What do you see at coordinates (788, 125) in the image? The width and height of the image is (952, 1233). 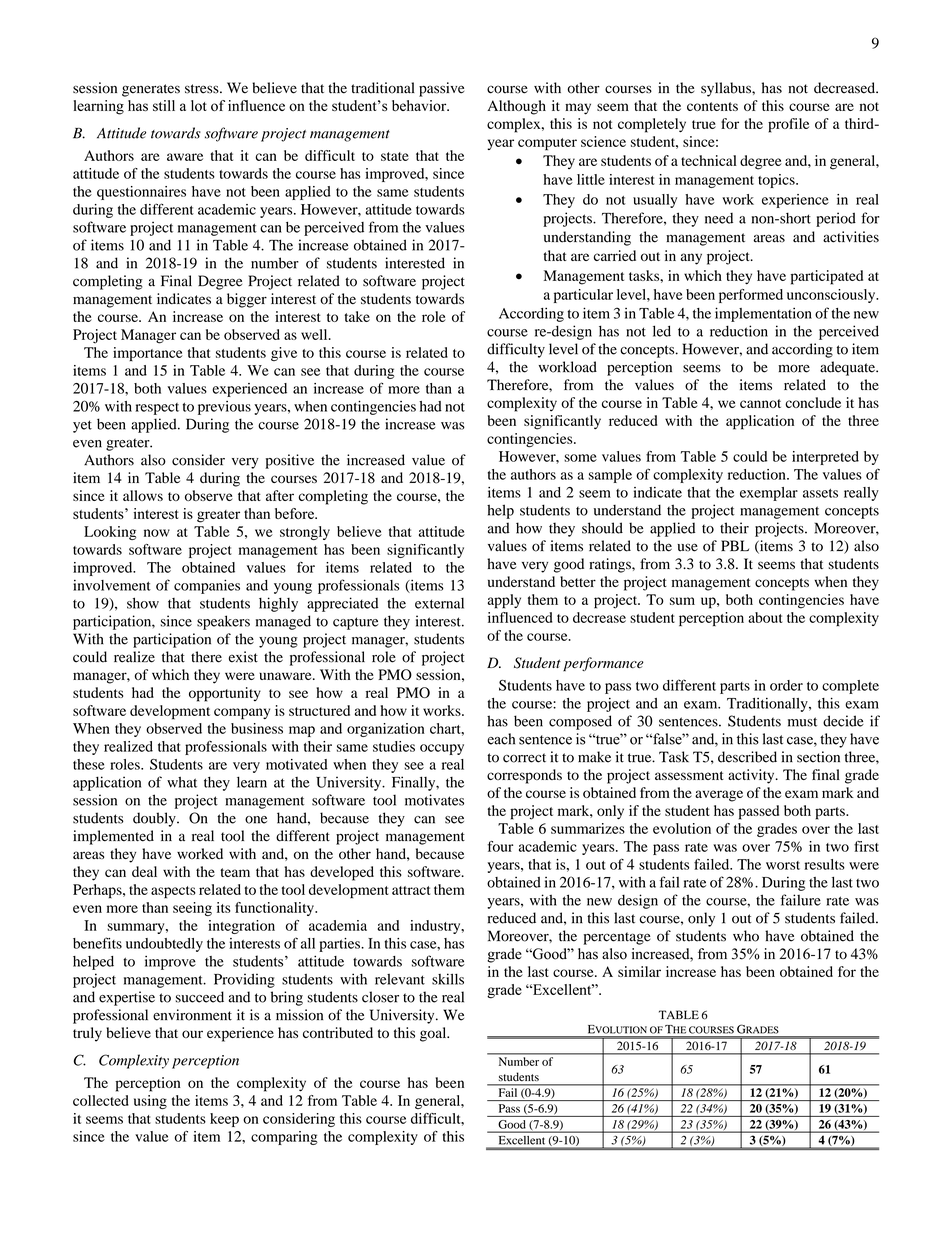 I see `profile` at bounding box center [788, 125].
